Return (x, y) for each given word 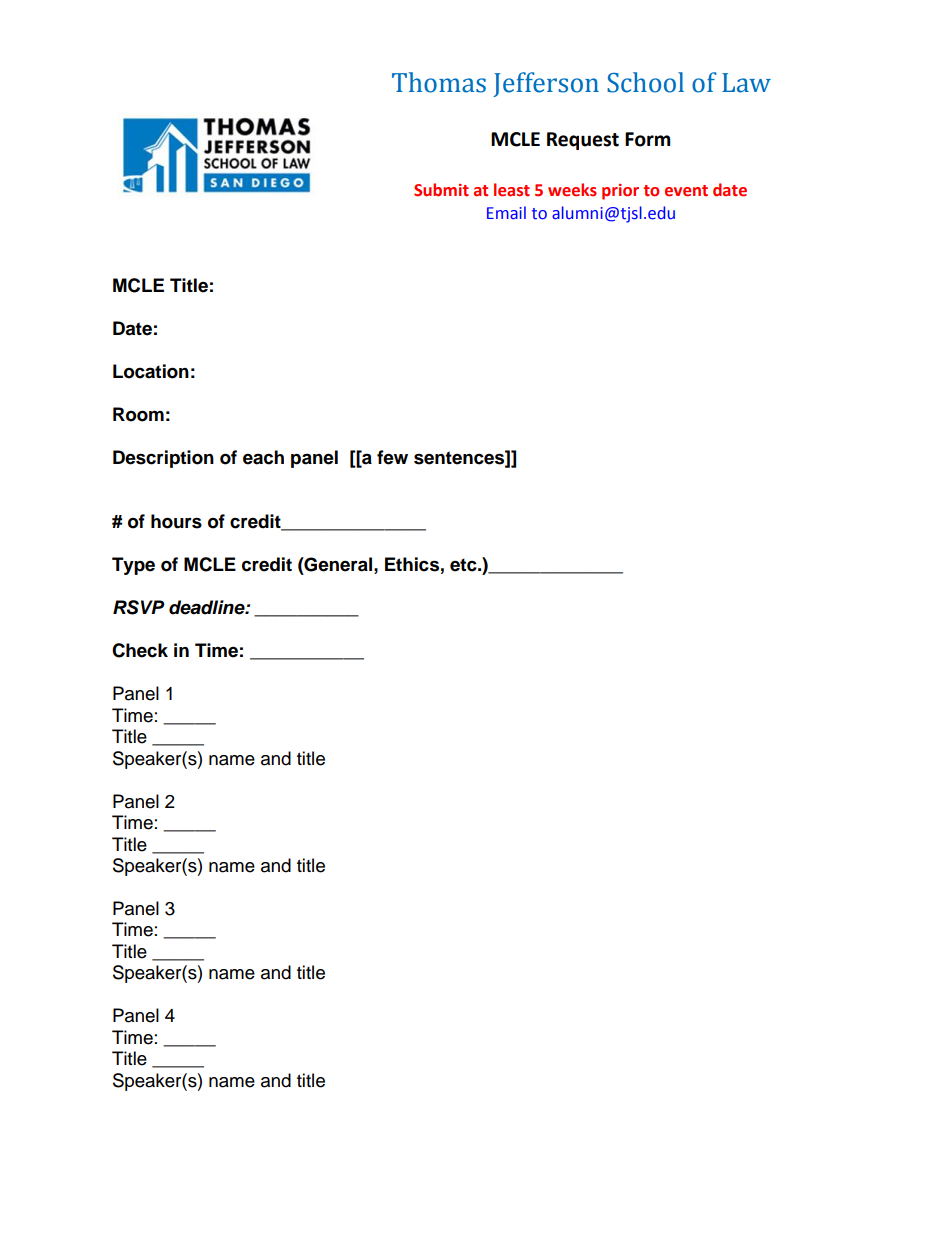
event (686, 191)
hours (176, 521)
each (263, 457)
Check (140, 650)
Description (163, 459)
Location (151, 371)
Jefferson (546, 84)
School (645, 82)
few (392, 457)
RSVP (139, 607)
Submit (441, 190)
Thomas (439, 82)
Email (506, 213)
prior (620, 192)
